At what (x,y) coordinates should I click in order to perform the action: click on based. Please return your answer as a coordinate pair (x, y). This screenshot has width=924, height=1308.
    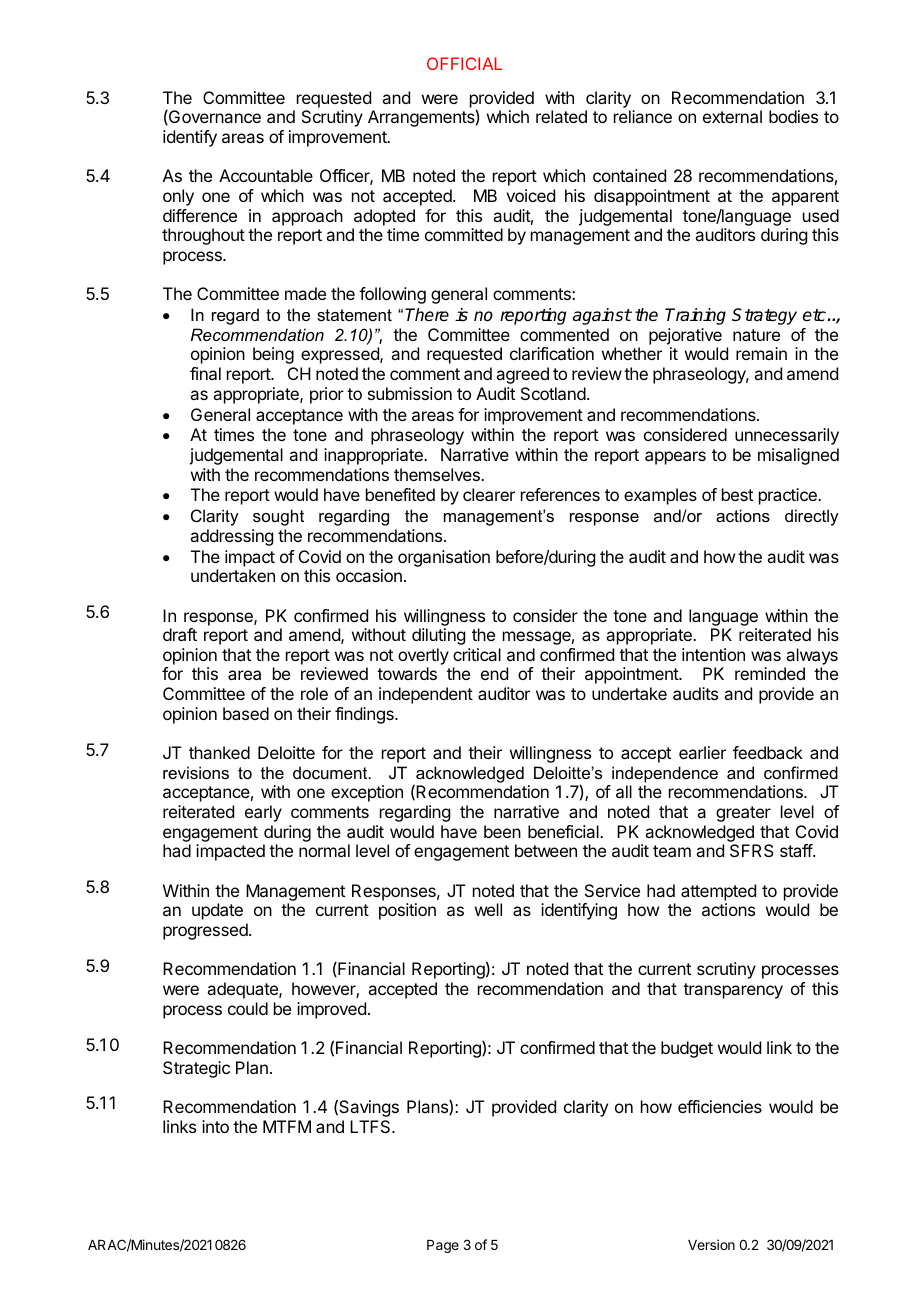
    Looking at the image, I should click on (246, 713).
